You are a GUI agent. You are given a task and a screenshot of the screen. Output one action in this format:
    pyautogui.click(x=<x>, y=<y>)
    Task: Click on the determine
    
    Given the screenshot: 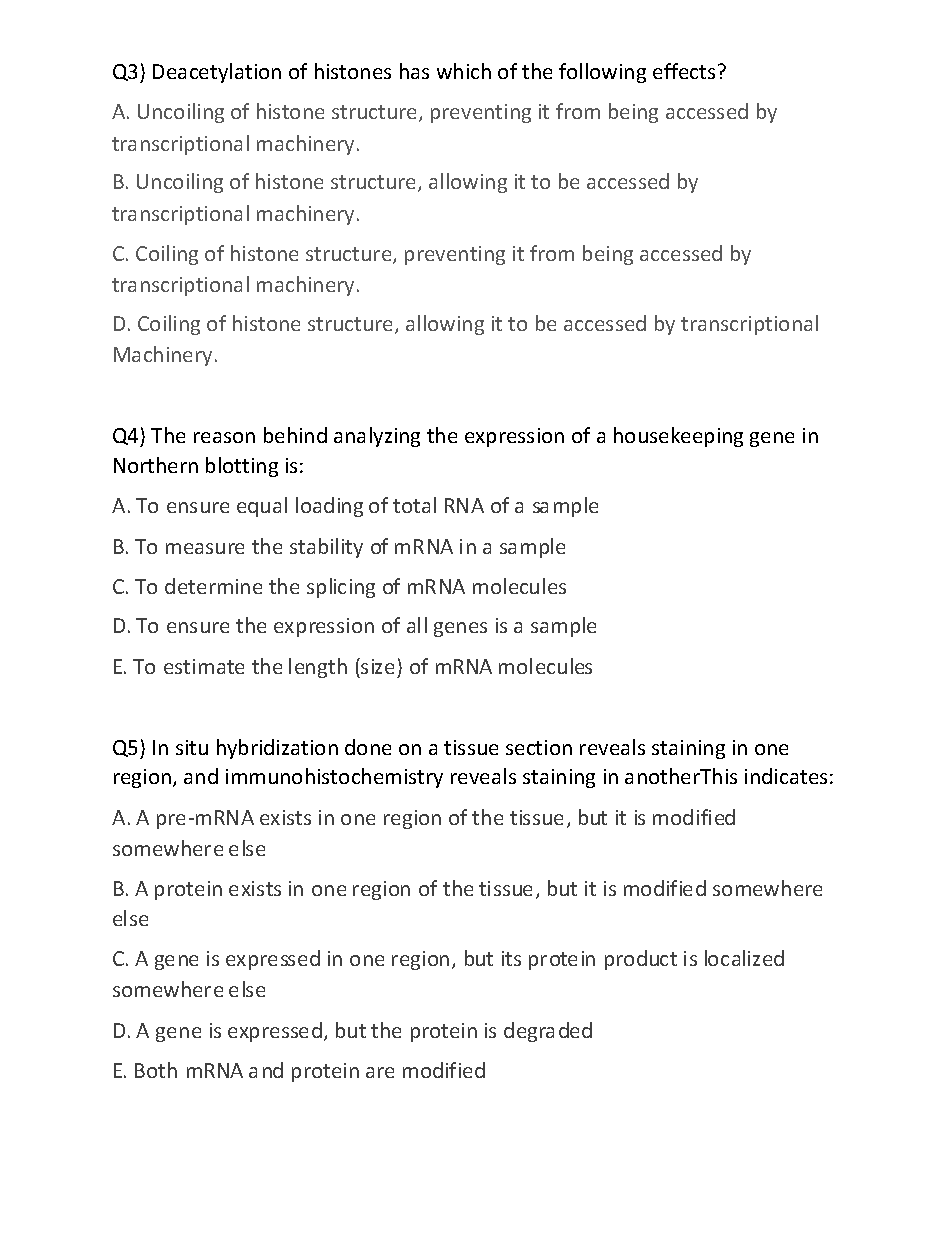 What is the action you would take?
    pyautogui.click(x=213, y=586)
